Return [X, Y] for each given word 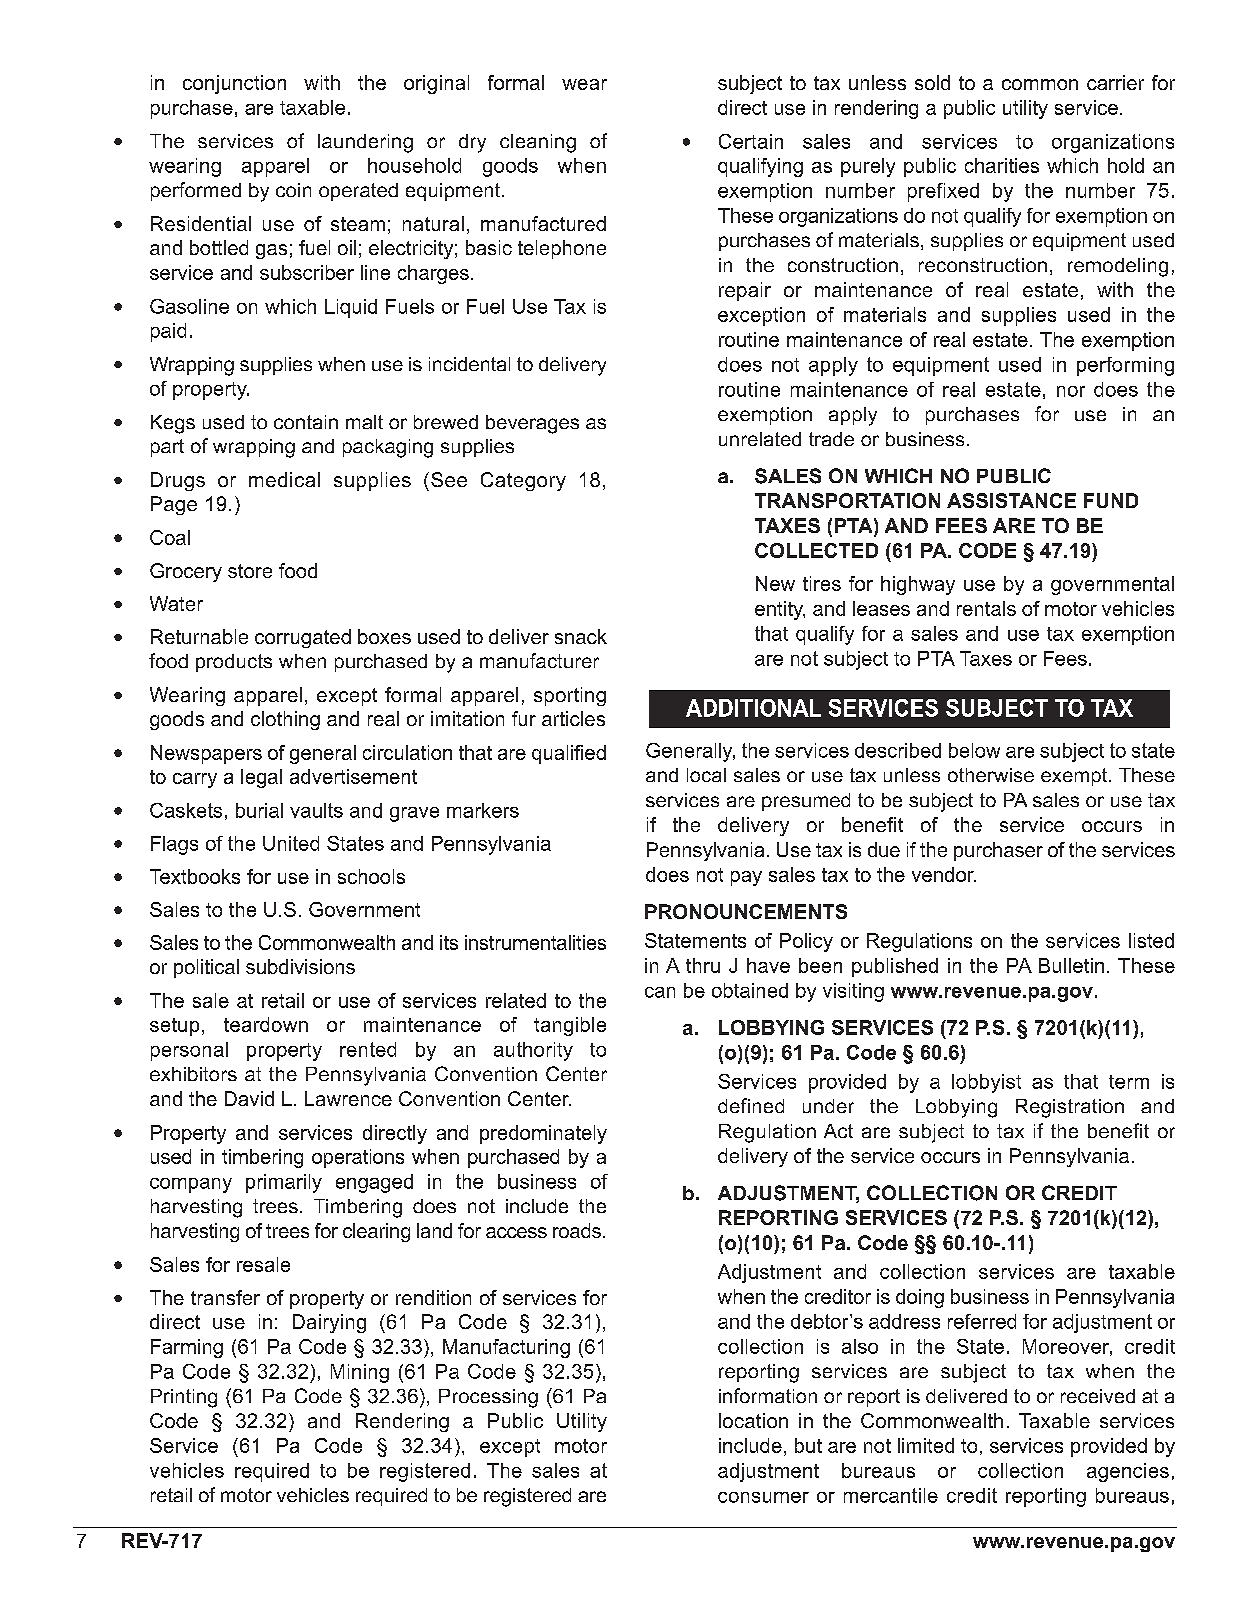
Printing [184, 1398]
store [250, 571]
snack [581, 636]
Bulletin [1071, 965]
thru [703, 965]
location [753, 1420]
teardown [266, 1024]
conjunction [234, 84]
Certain [751, 141]
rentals [986, 608]
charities [1002, 165]
